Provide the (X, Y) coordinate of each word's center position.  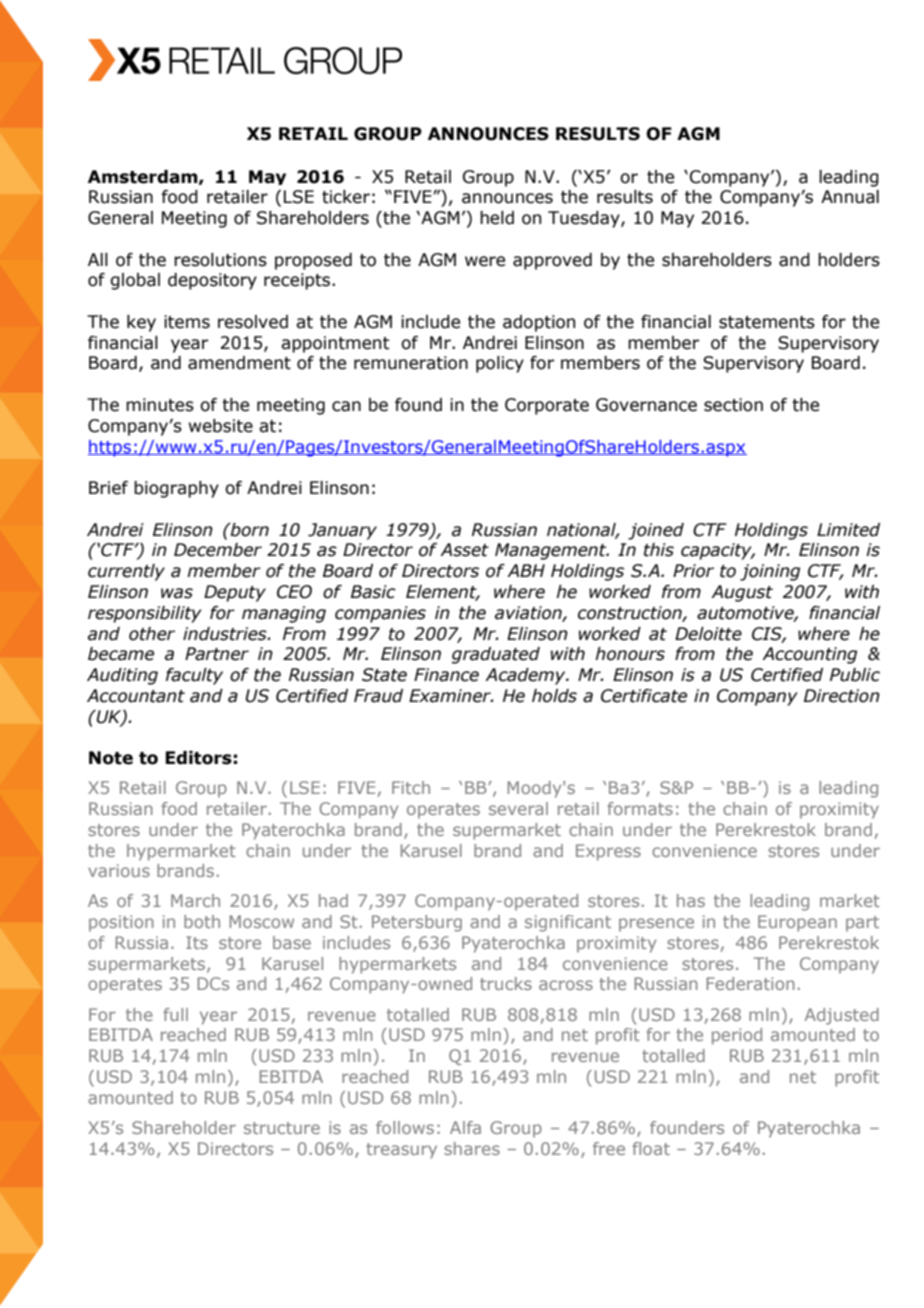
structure (282, 1128)
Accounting (809, 655)
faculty (194, 676)
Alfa (465, 1127)
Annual (850, 197)
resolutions (220, 260)
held (497, 218)
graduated (496, 655)
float (651, 1148)
